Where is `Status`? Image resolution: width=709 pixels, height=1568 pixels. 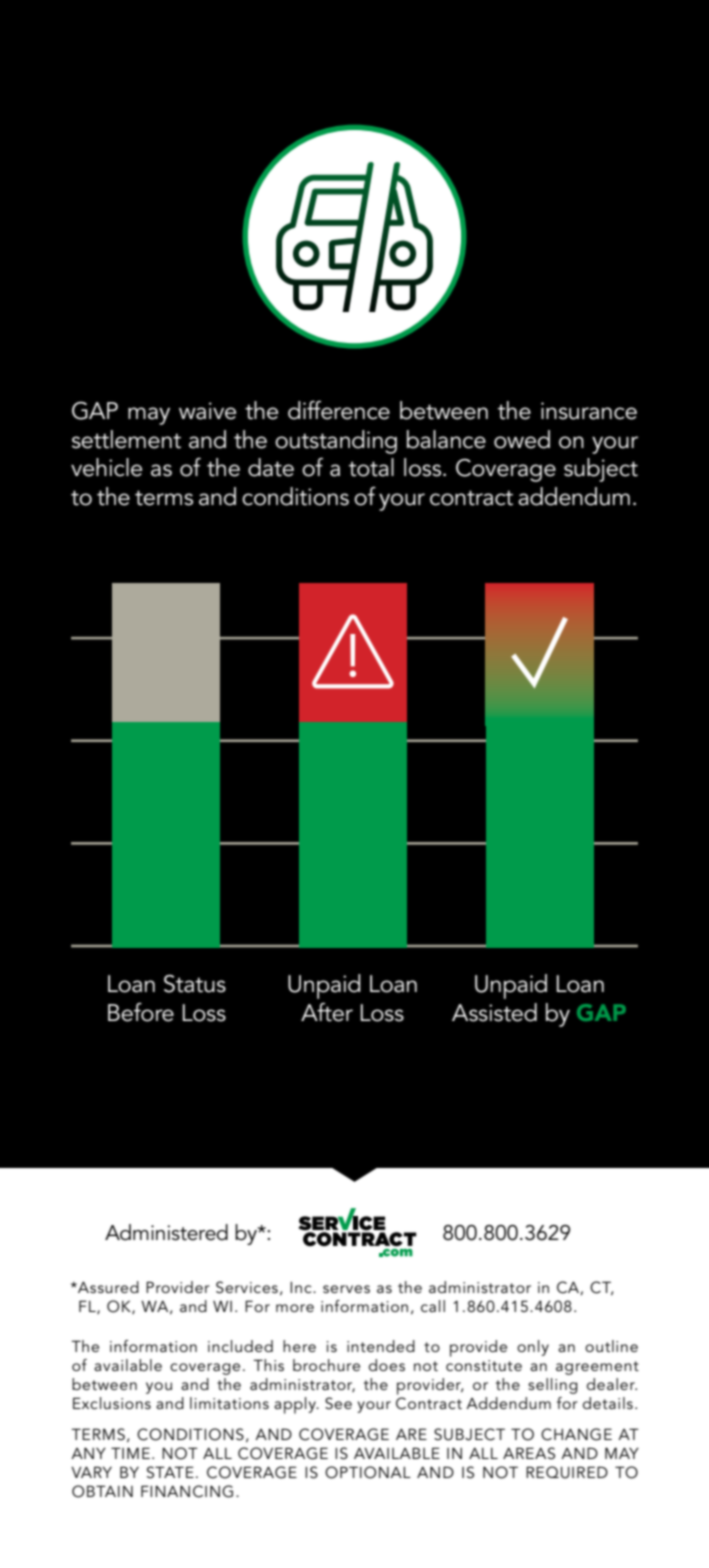 Status is located at coordinates (195, 984).
